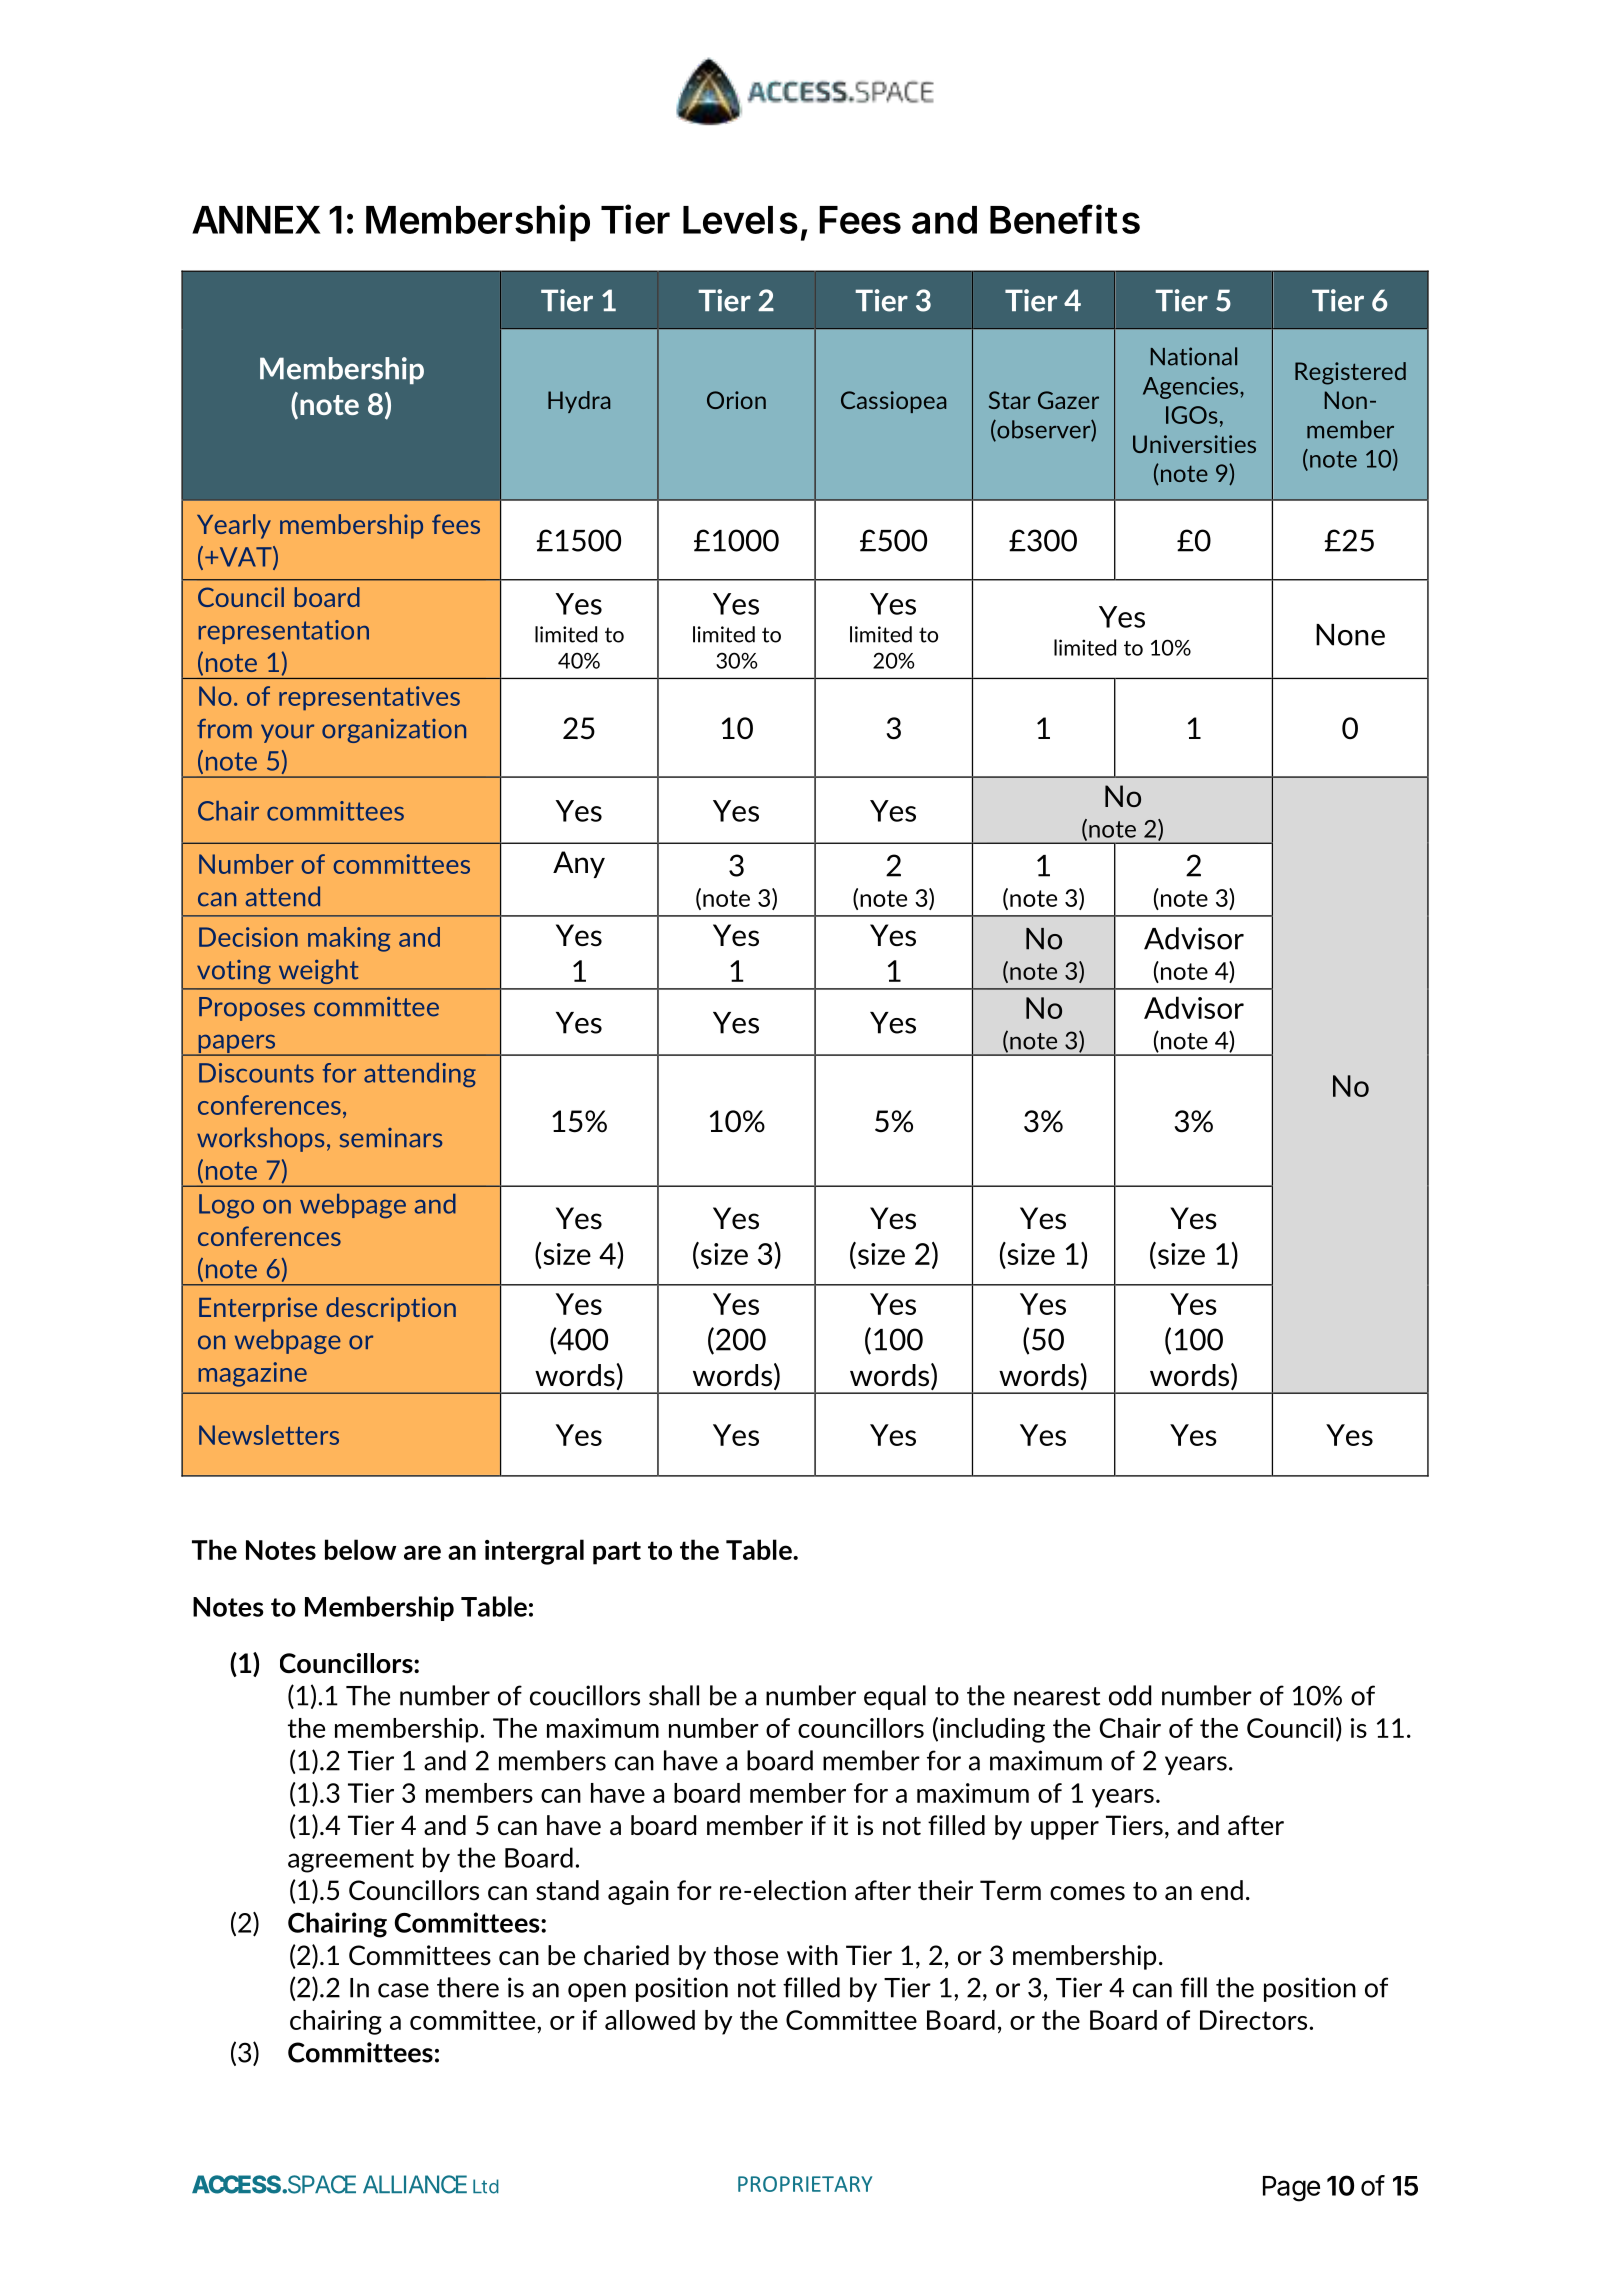 The width and height of the screenshot is (1610, 2276). Describe the element at coordinates (1130, 1695) in the screenshot. I see `odd` at that location.
